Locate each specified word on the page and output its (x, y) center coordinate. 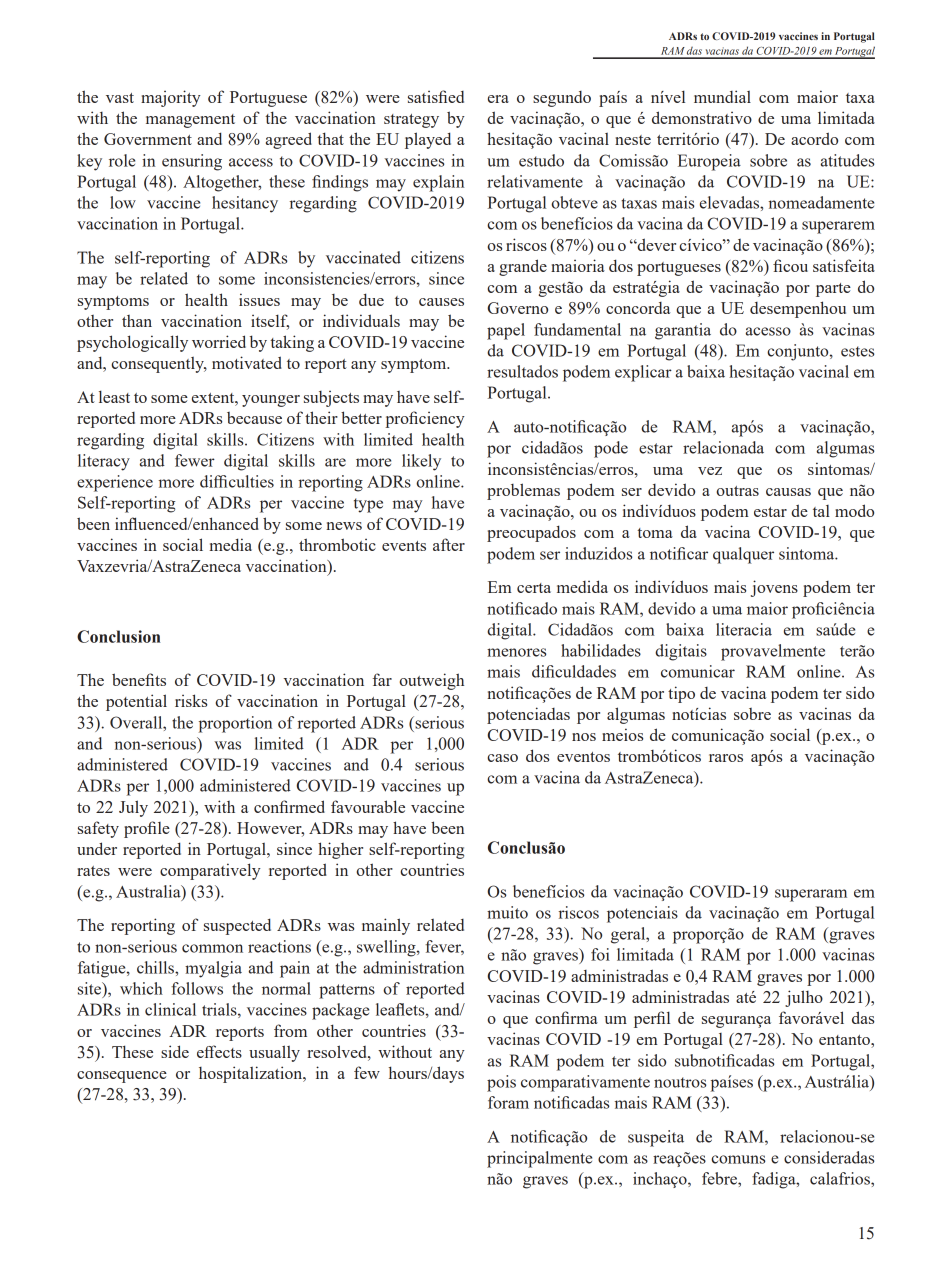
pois (501, 1083)
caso (502, 758)
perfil (652, 1019)
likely (421, 462)
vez (710, 471)
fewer (195, 460)
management (190, 121)
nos (584, 737)
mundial (722, 96)
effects (219, 1051)
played (428, 140)
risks (191, 700)
